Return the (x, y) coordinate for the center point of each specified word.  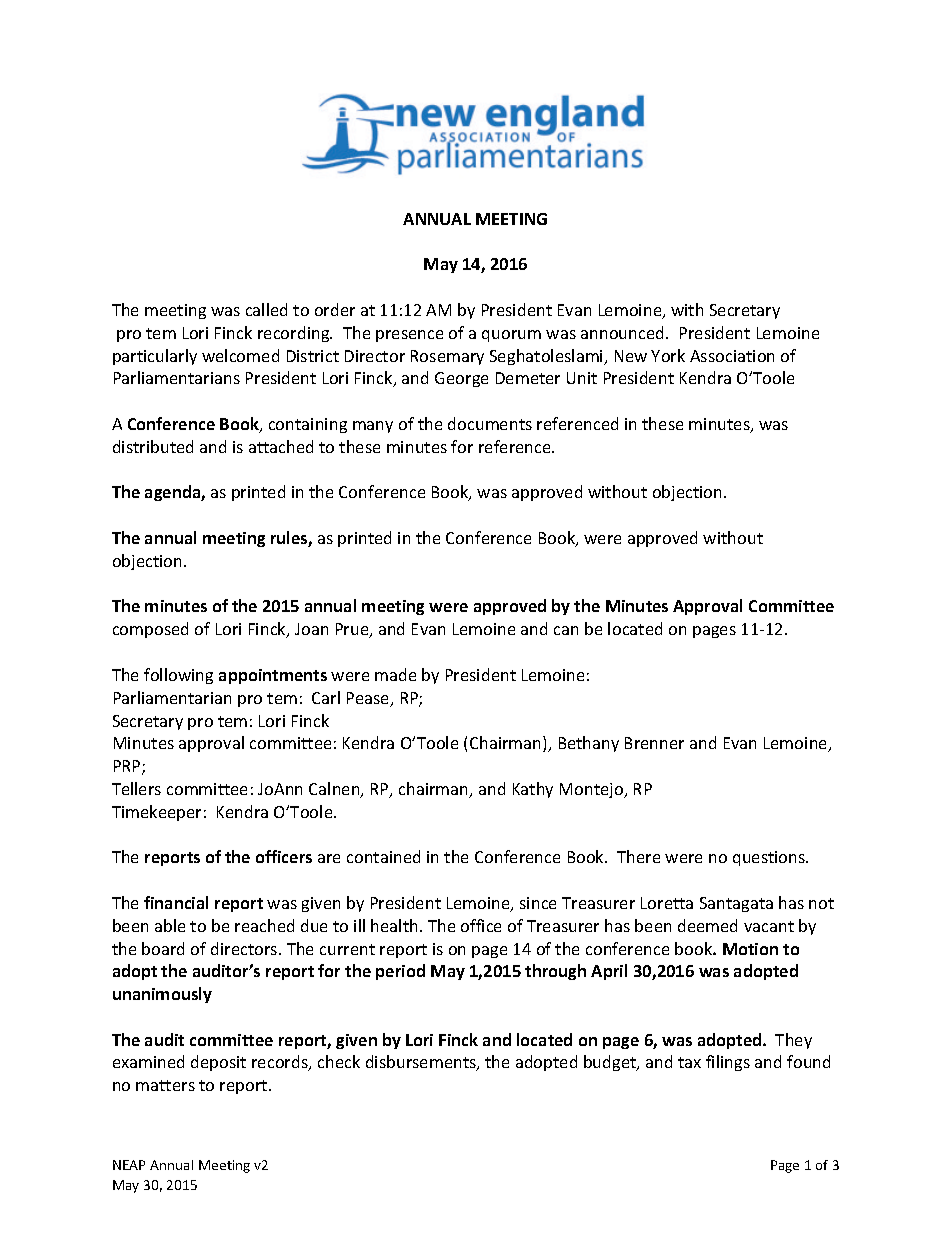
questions (770, 858)
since (538, 903)
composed (150, 630)
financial (176, 902)
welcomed (240, 355)
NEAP (129, 1165)
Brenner (654, 743)
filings (728, 1063)
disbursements (422, 1063)
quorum (511, 336)
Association (732, 356)
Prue (353, 630)
